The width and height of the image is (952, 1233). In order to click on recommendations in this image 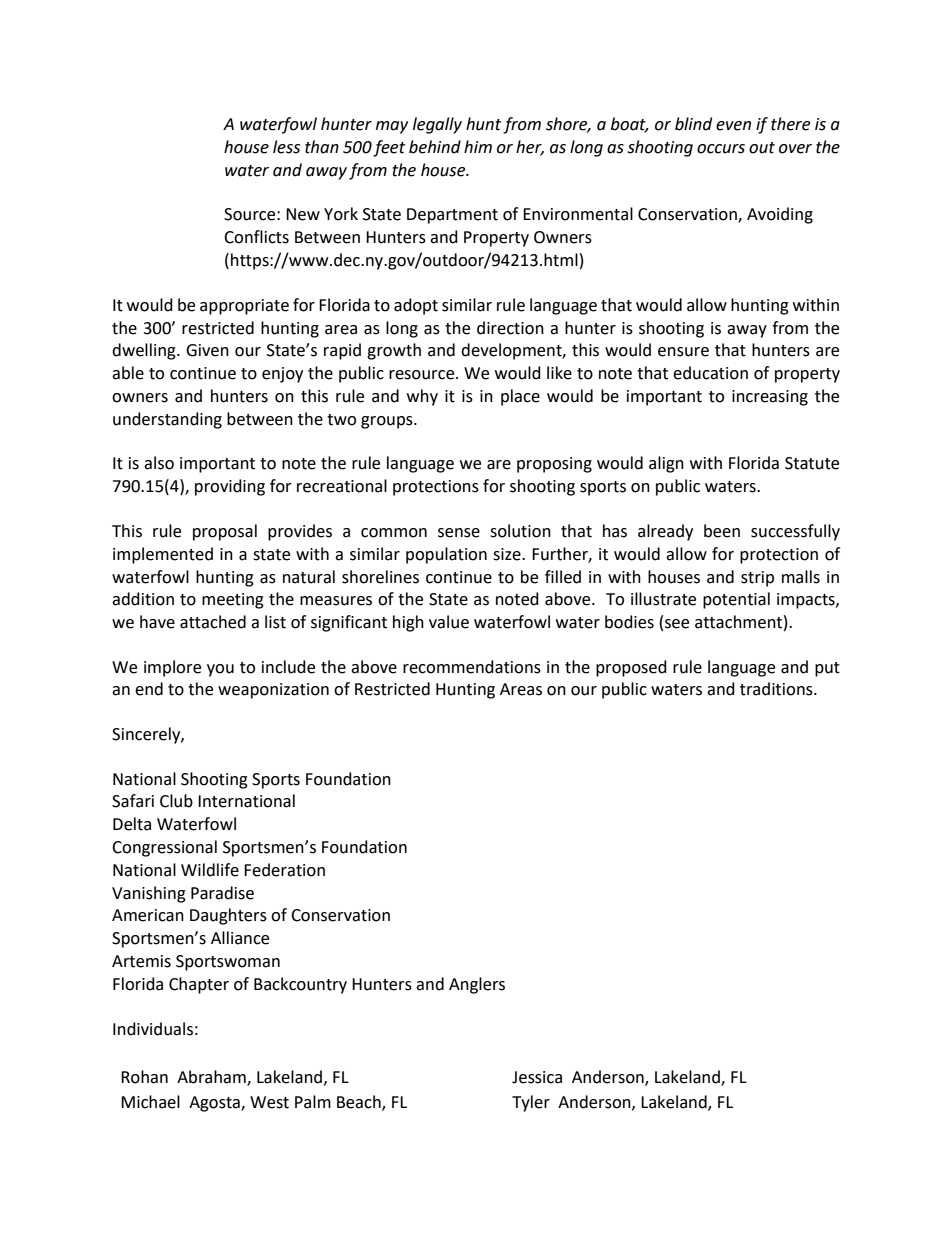, I will do `click(472, 667)`.
